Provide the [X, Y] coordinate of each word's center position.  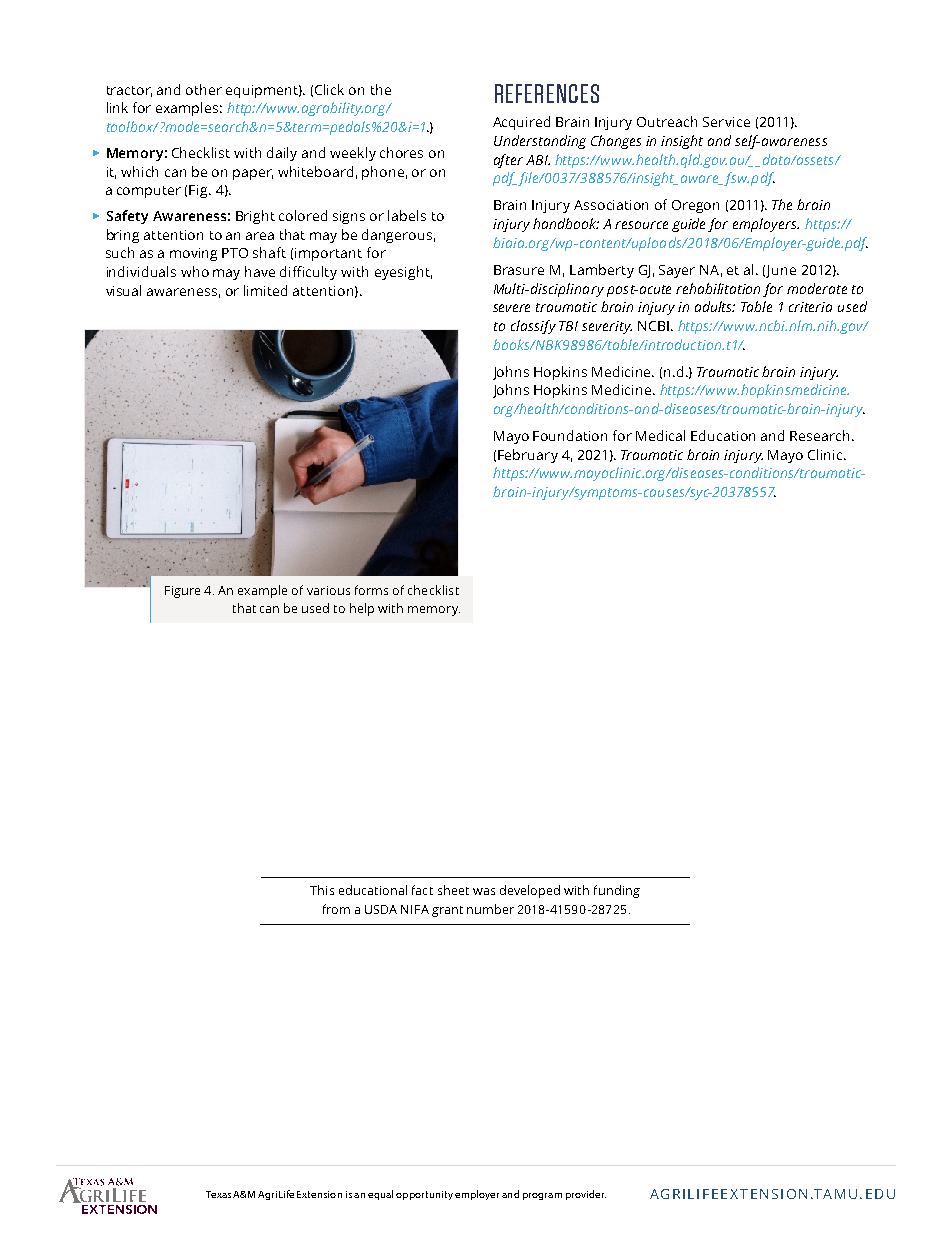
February [528, 456]
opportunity [424, 1195]
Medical [660, 435]
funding [617, 891]
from [336, 909]
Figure [182, 592]
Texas [218, 1194]
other [204, 89]
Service [726, 122]
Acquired [521, 123]
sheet [453, 890]
